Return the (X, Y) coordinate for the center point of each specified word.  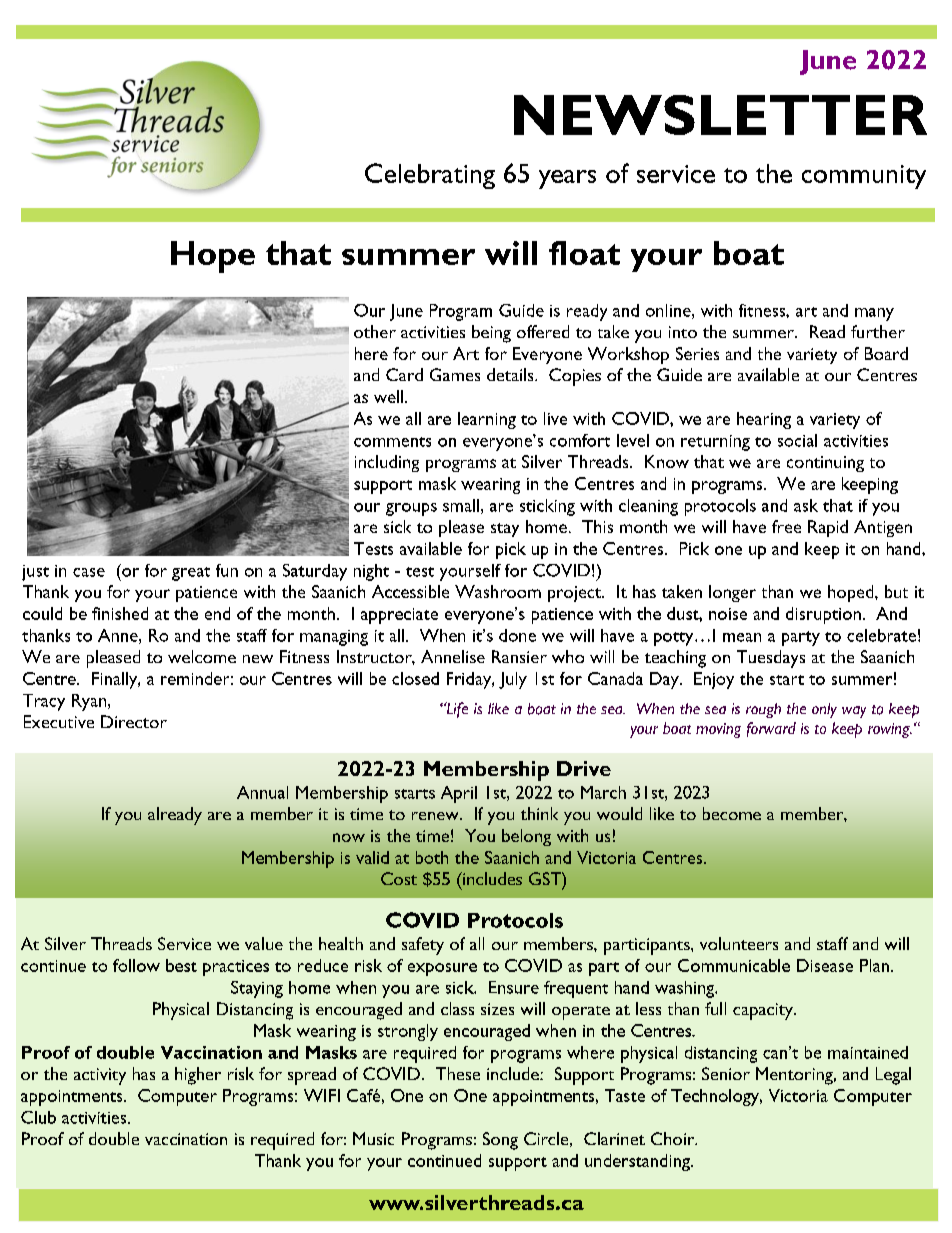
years (567, 179)
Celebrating (430, 176)
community (864, 177)
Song (500, 1141)
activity (100, 1076)
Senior (726, 1073)
